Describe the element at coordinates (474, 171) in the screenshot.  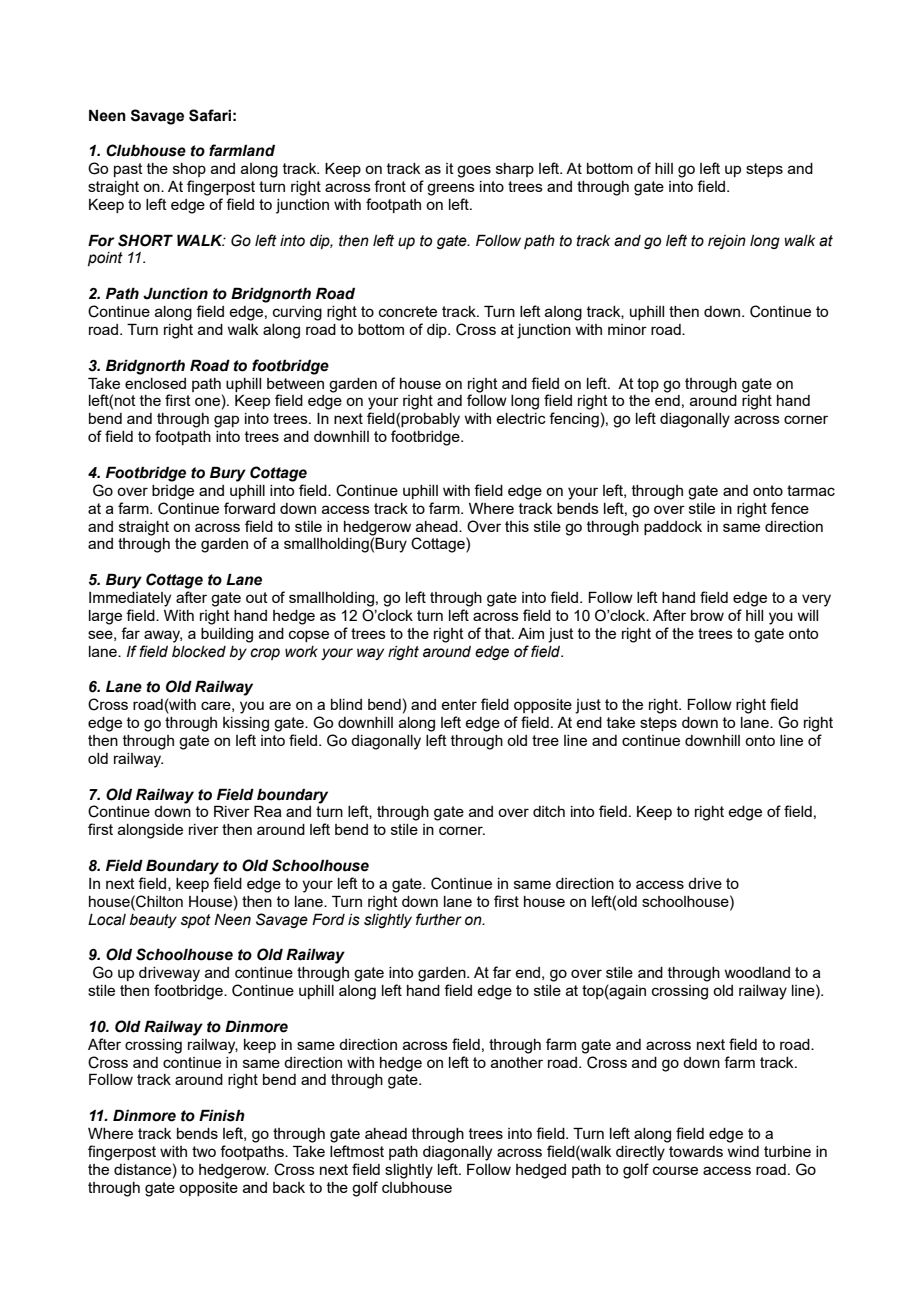
I see `goes` at that location.
